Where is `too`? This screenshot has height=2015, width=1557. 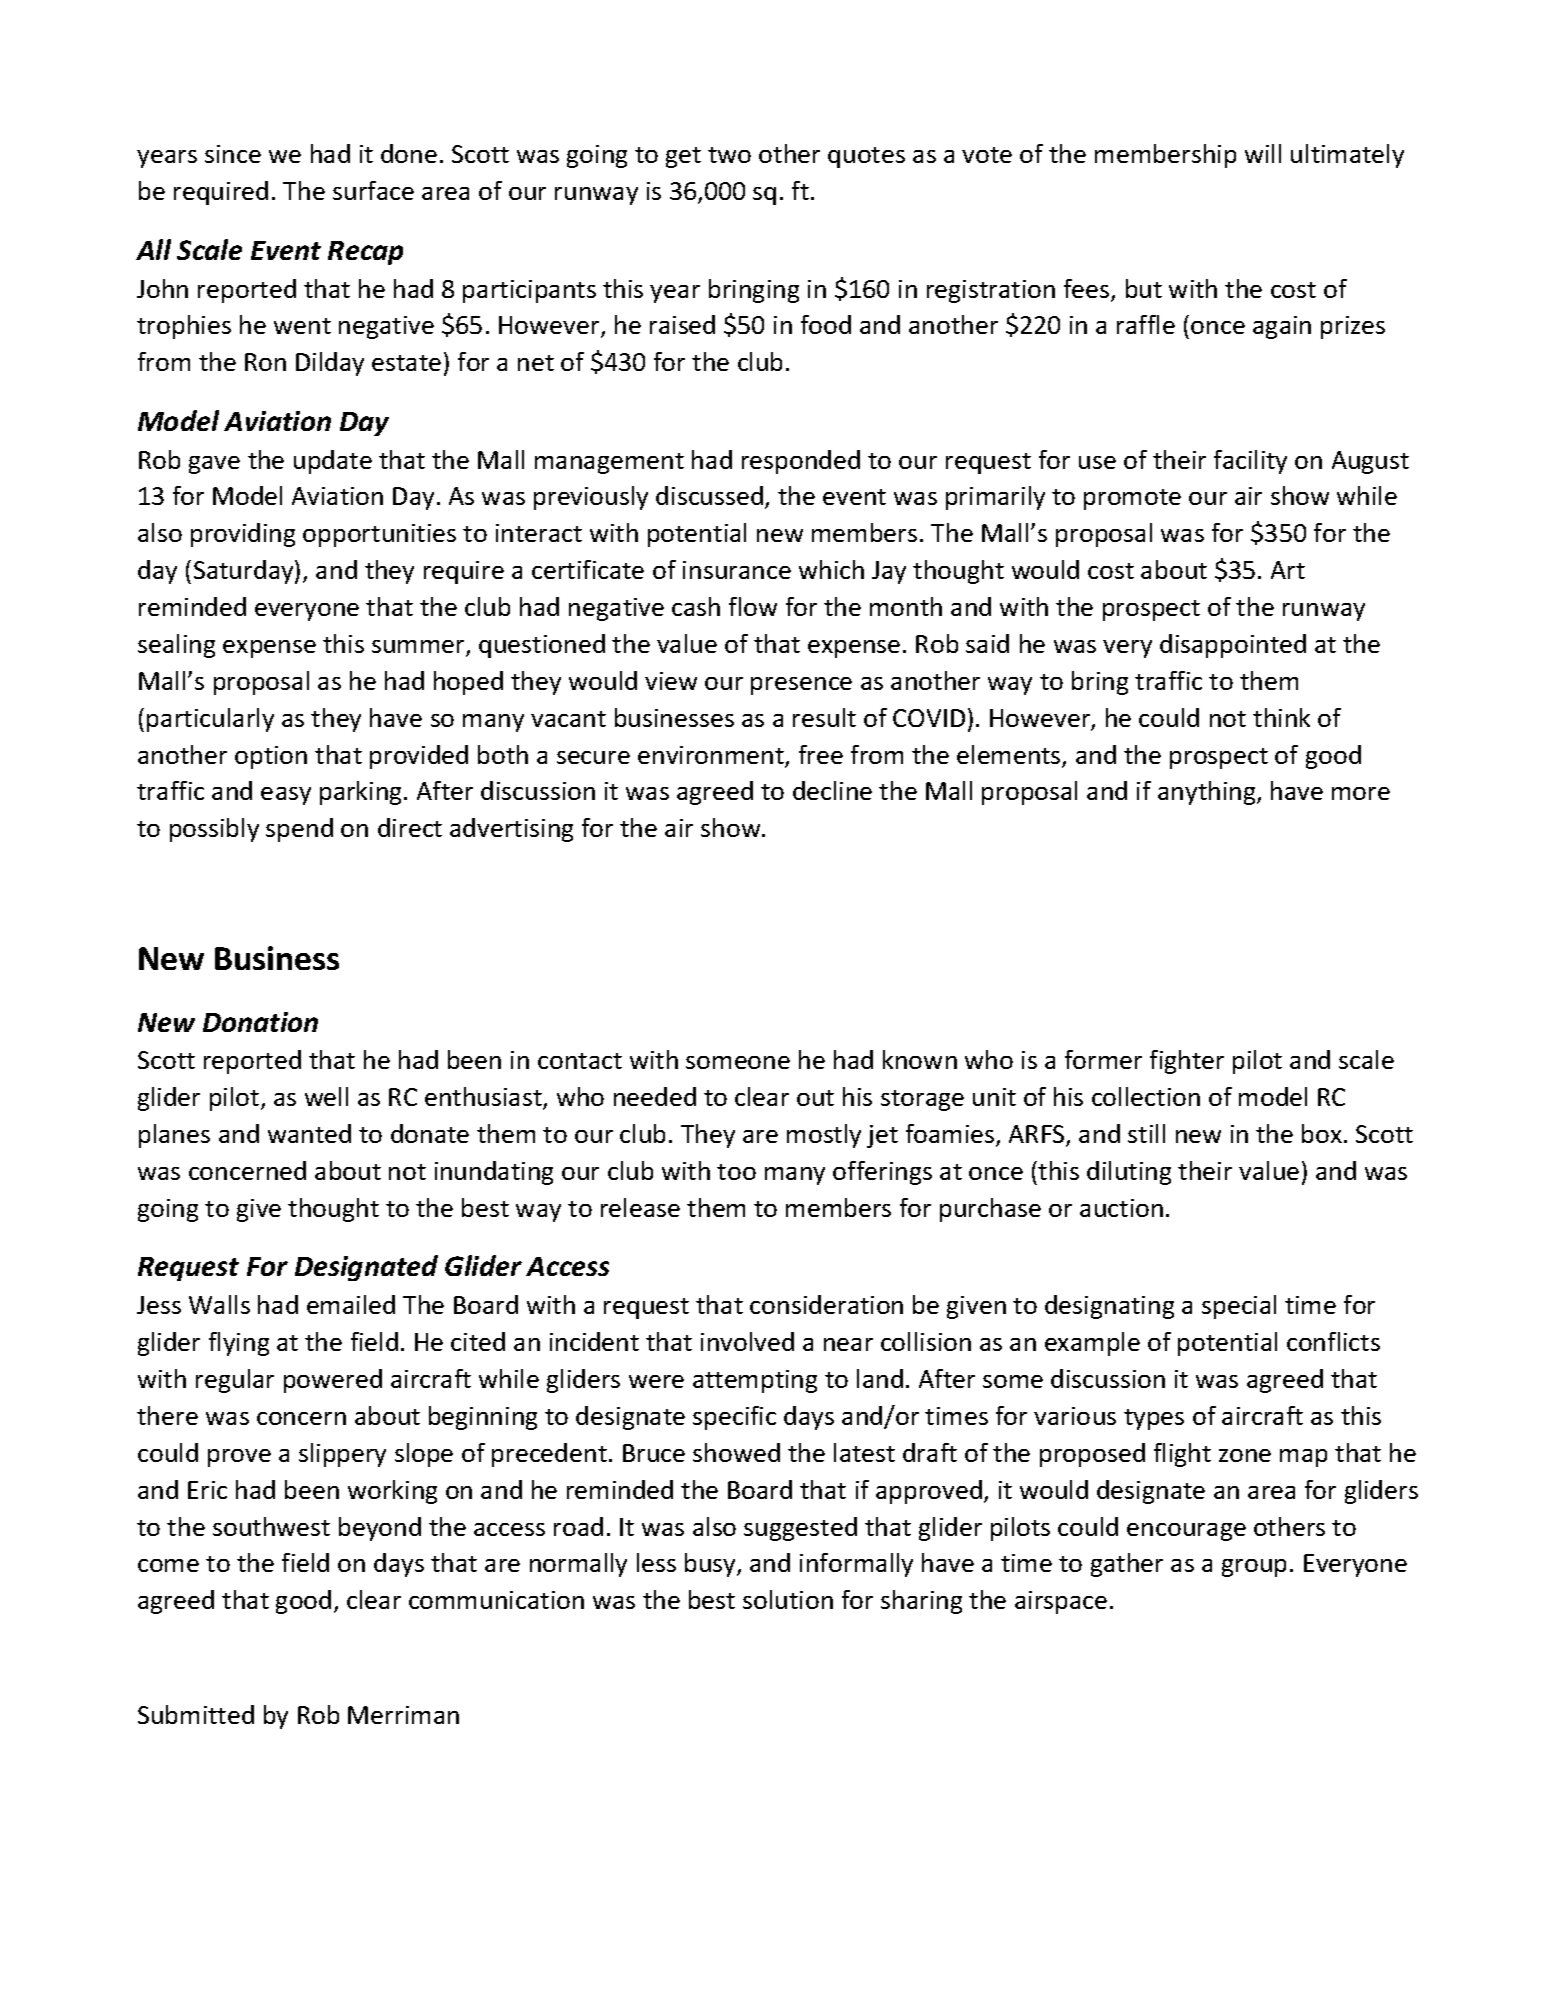 too is located at coordinates (736, 1172).
